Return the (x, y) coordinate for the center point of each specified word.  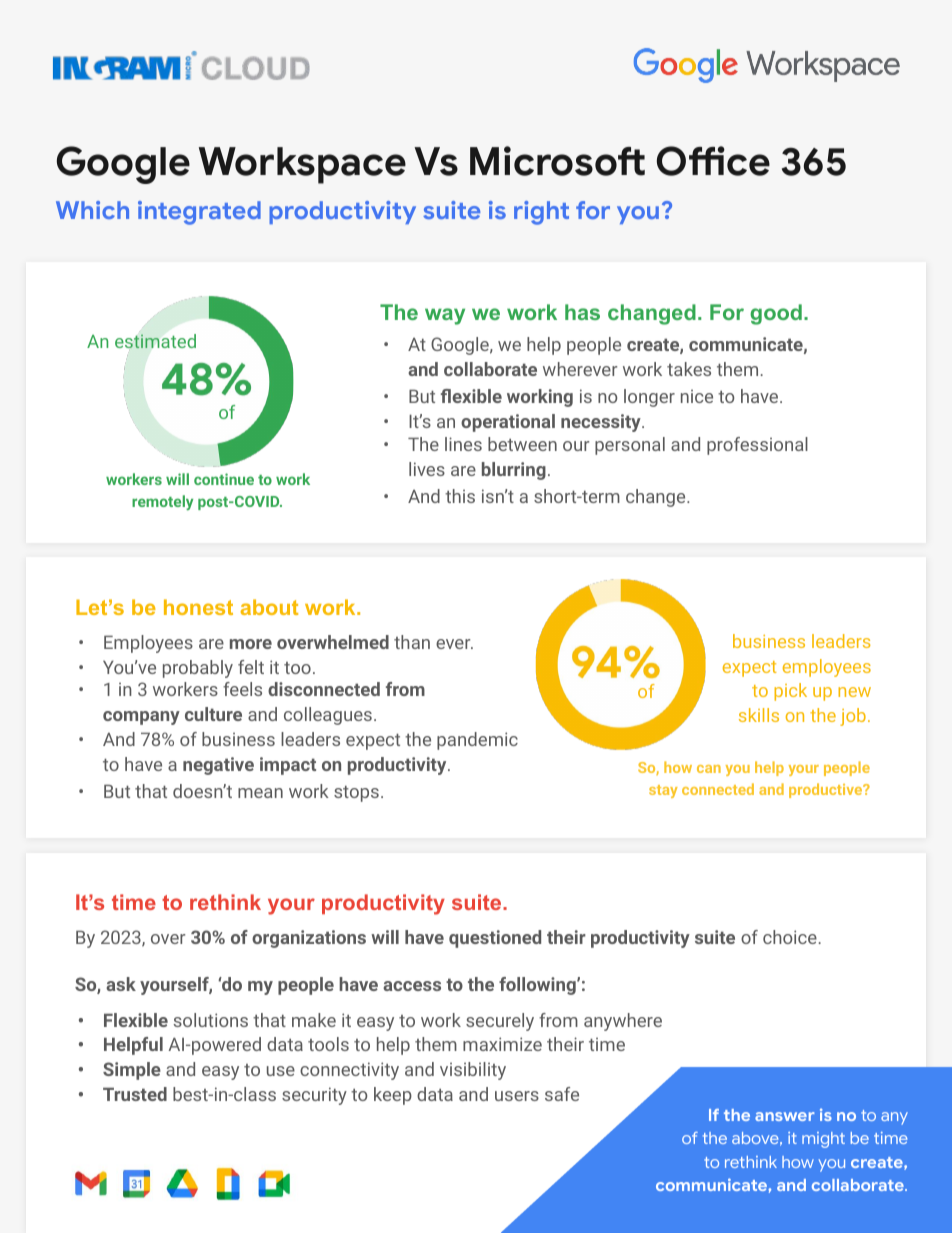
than (412, 642)
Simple (132, 1071)
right (541, 213)
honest (198, 607)
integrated (199, 213)
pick (790, 692)
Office (713, 161)
